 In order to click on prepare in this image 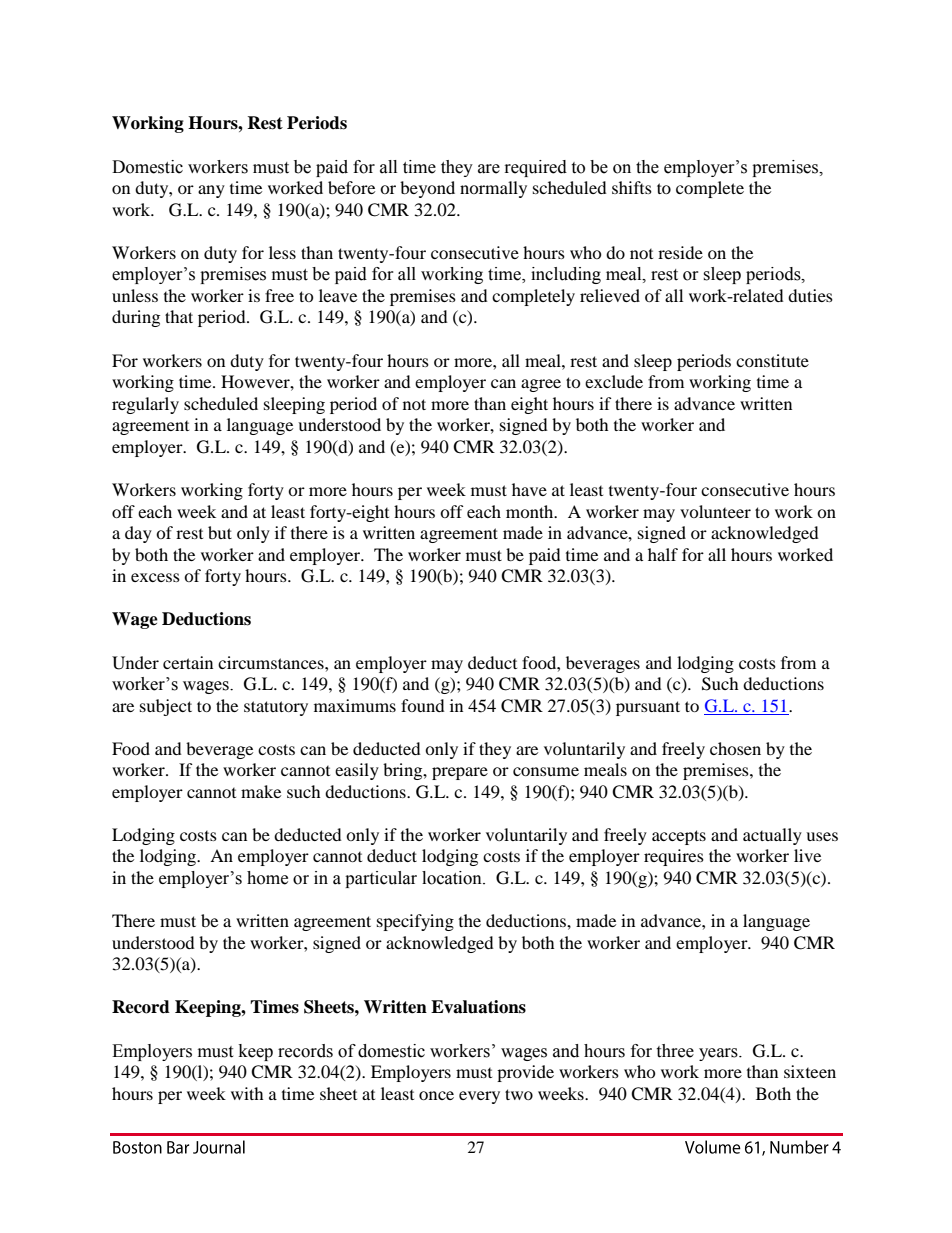, I will do `click(460, 773)`.
